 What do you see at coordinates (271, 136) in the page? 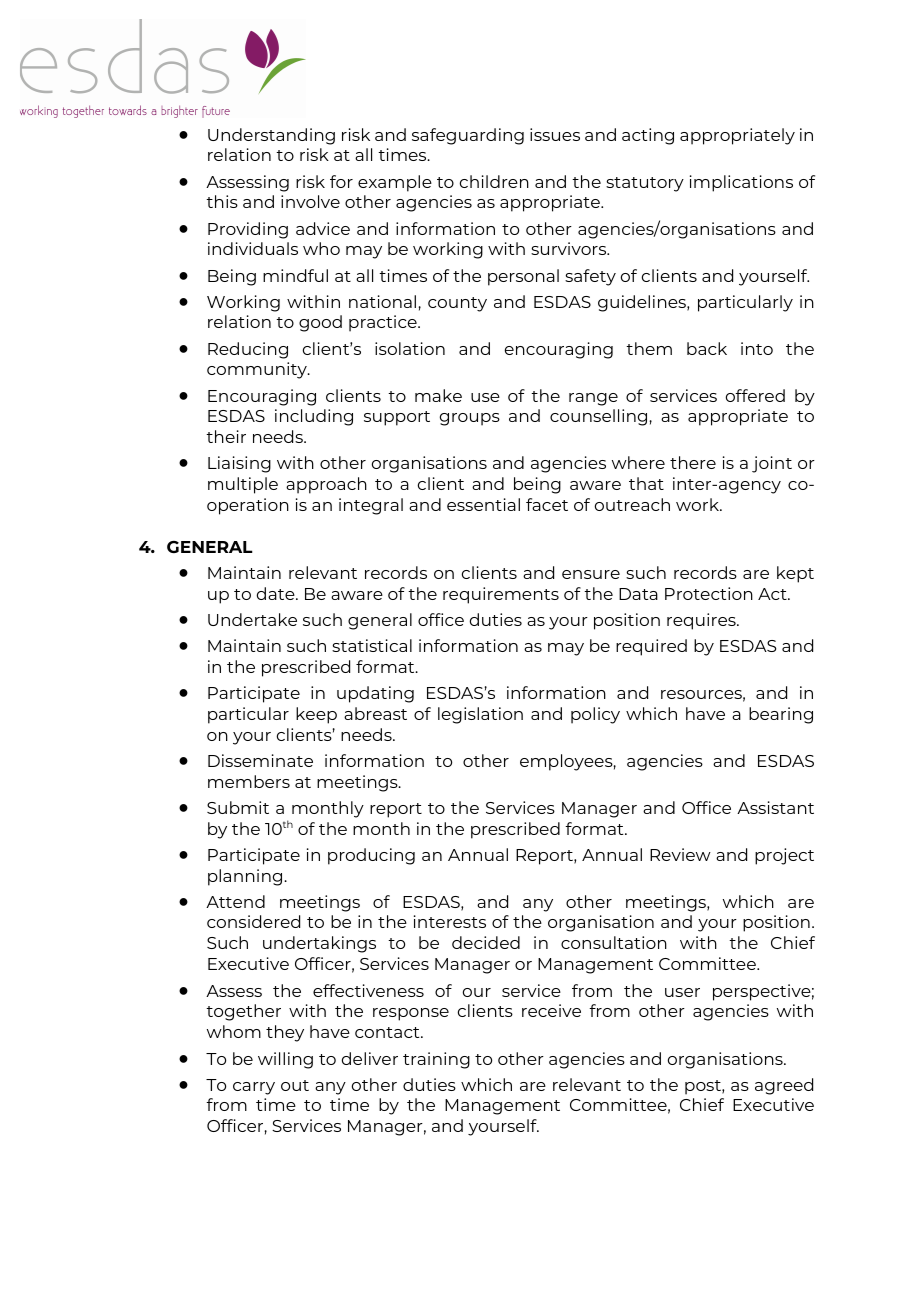
I see `Understanding` at bounding box center [271, 136].
